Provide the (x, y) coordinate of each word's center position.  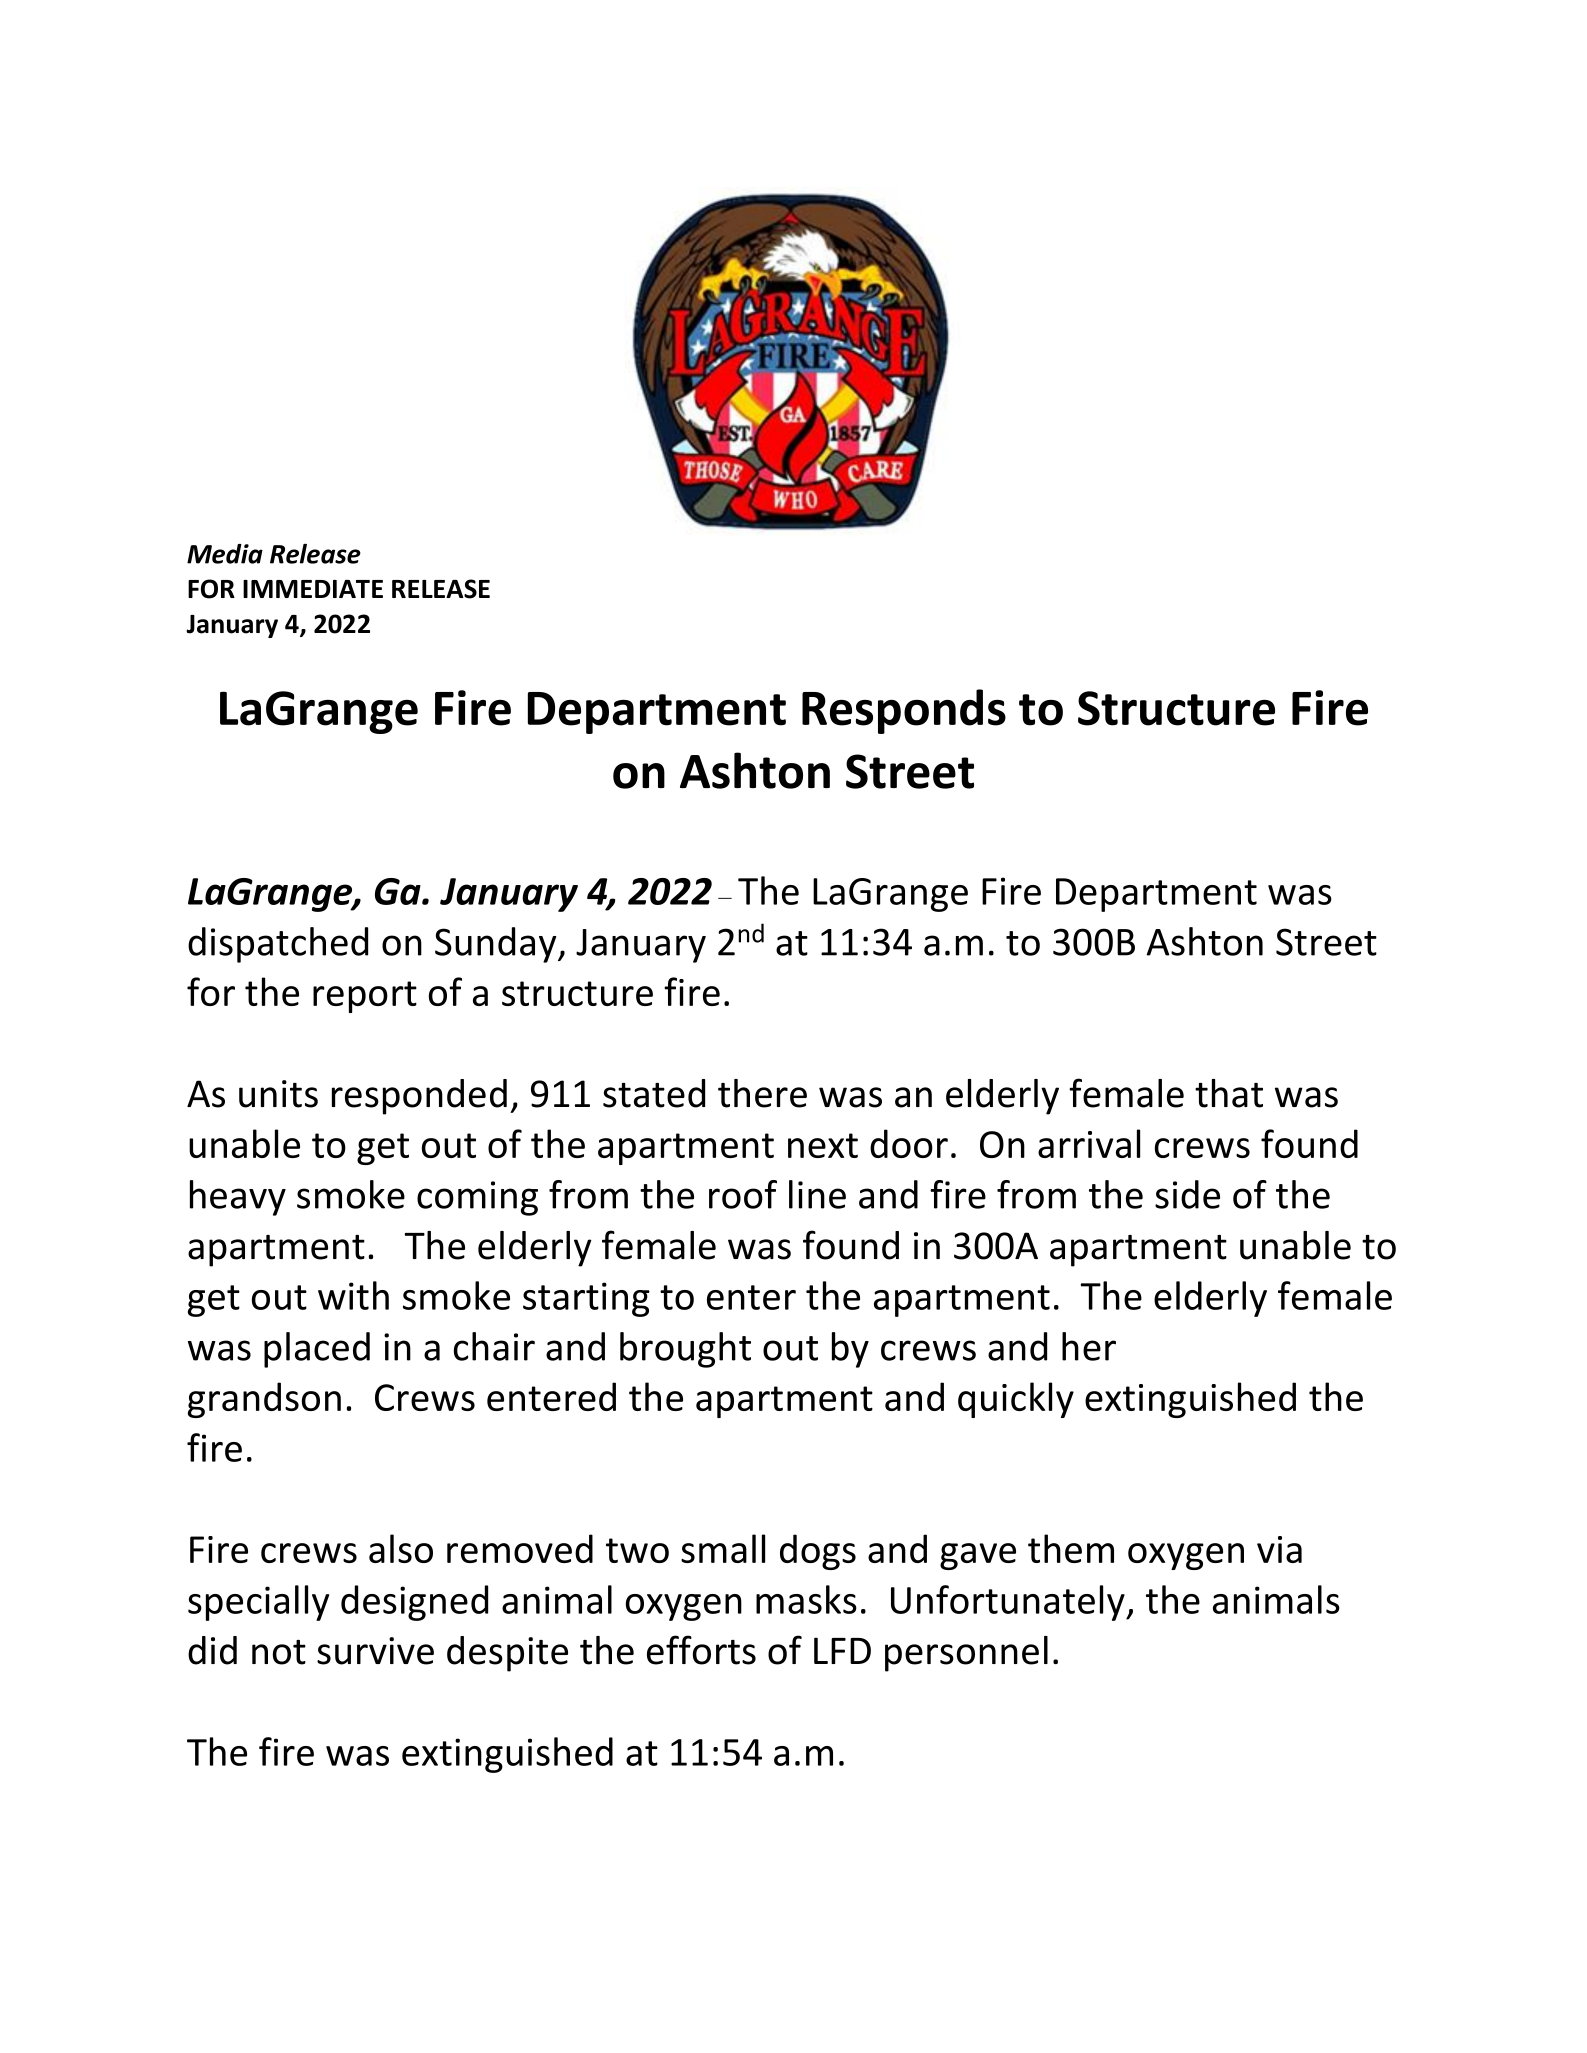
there (762, 1093)
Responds (904, 711)
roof (743, 1194)
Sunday (497, 945)
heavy (238, 1198)
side (1187, 1194)
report (365, 997)
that (1229, 1093)
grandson (264, 1400)
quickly (1016, 1400)
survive (375, 1651)
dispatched (278, 945)
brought (685, 1350)
